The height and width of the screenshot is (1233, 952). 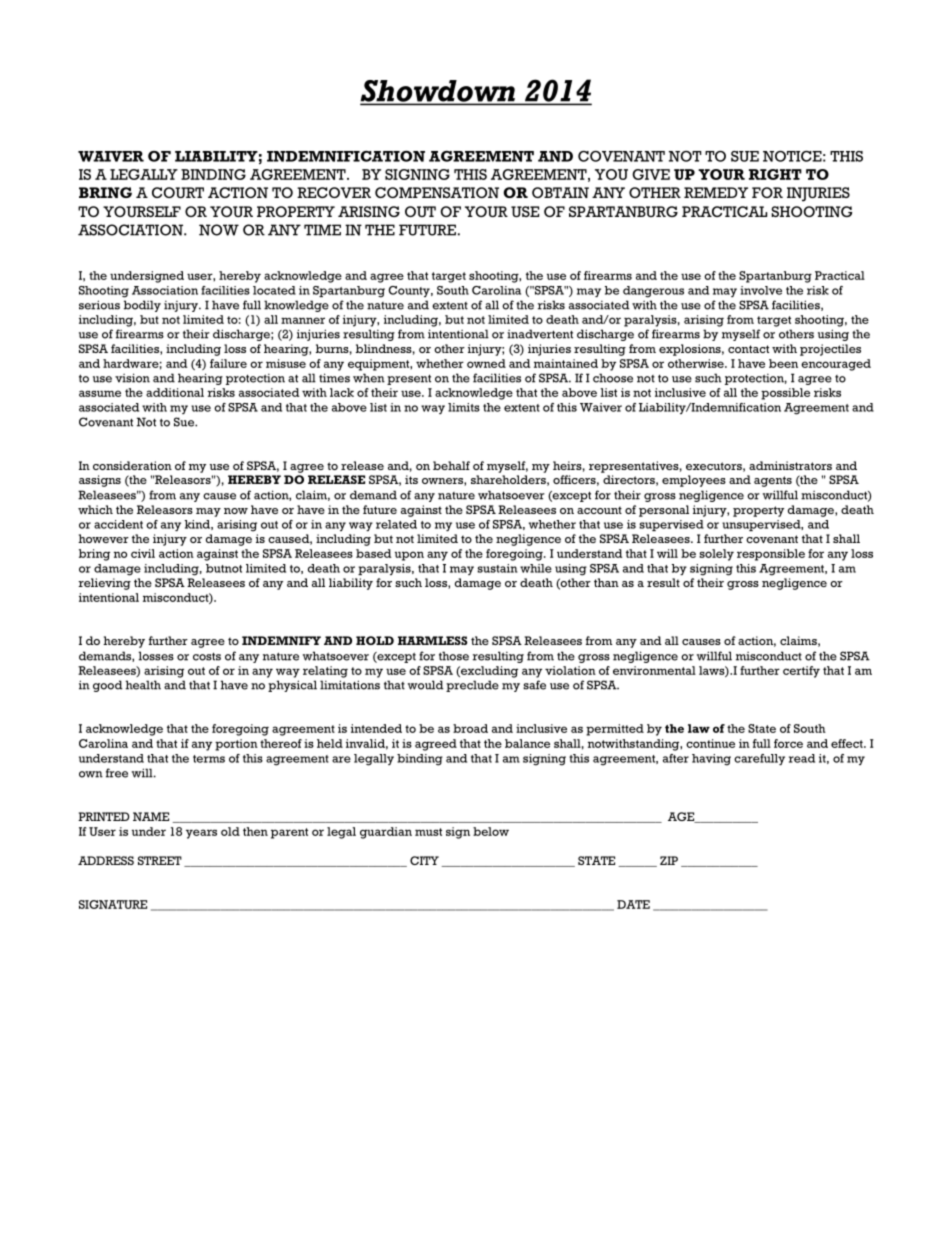 I want to click on certify, so click(x=801, y=672).
